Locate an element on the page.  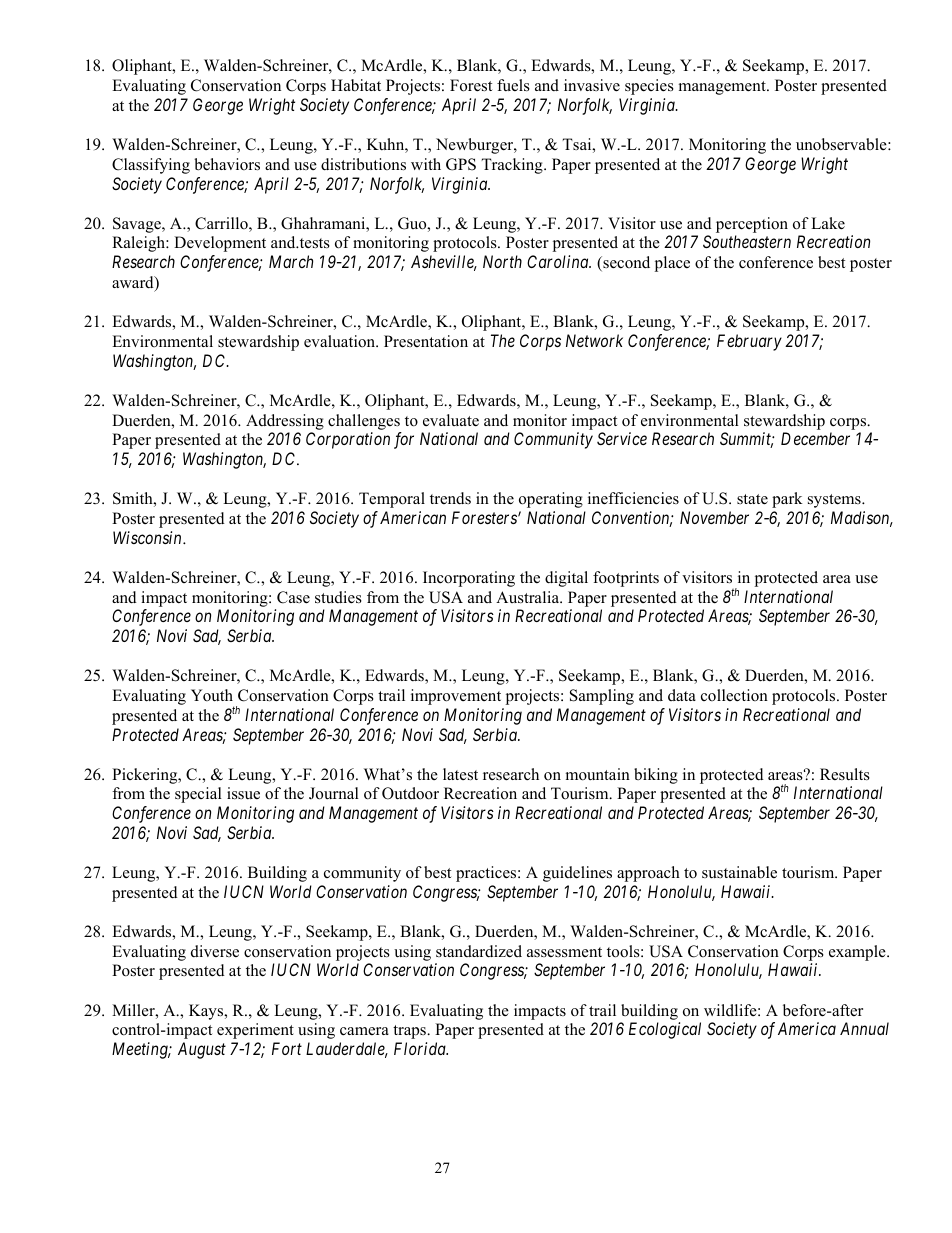
fuels is located at coordinates (513, 85).
